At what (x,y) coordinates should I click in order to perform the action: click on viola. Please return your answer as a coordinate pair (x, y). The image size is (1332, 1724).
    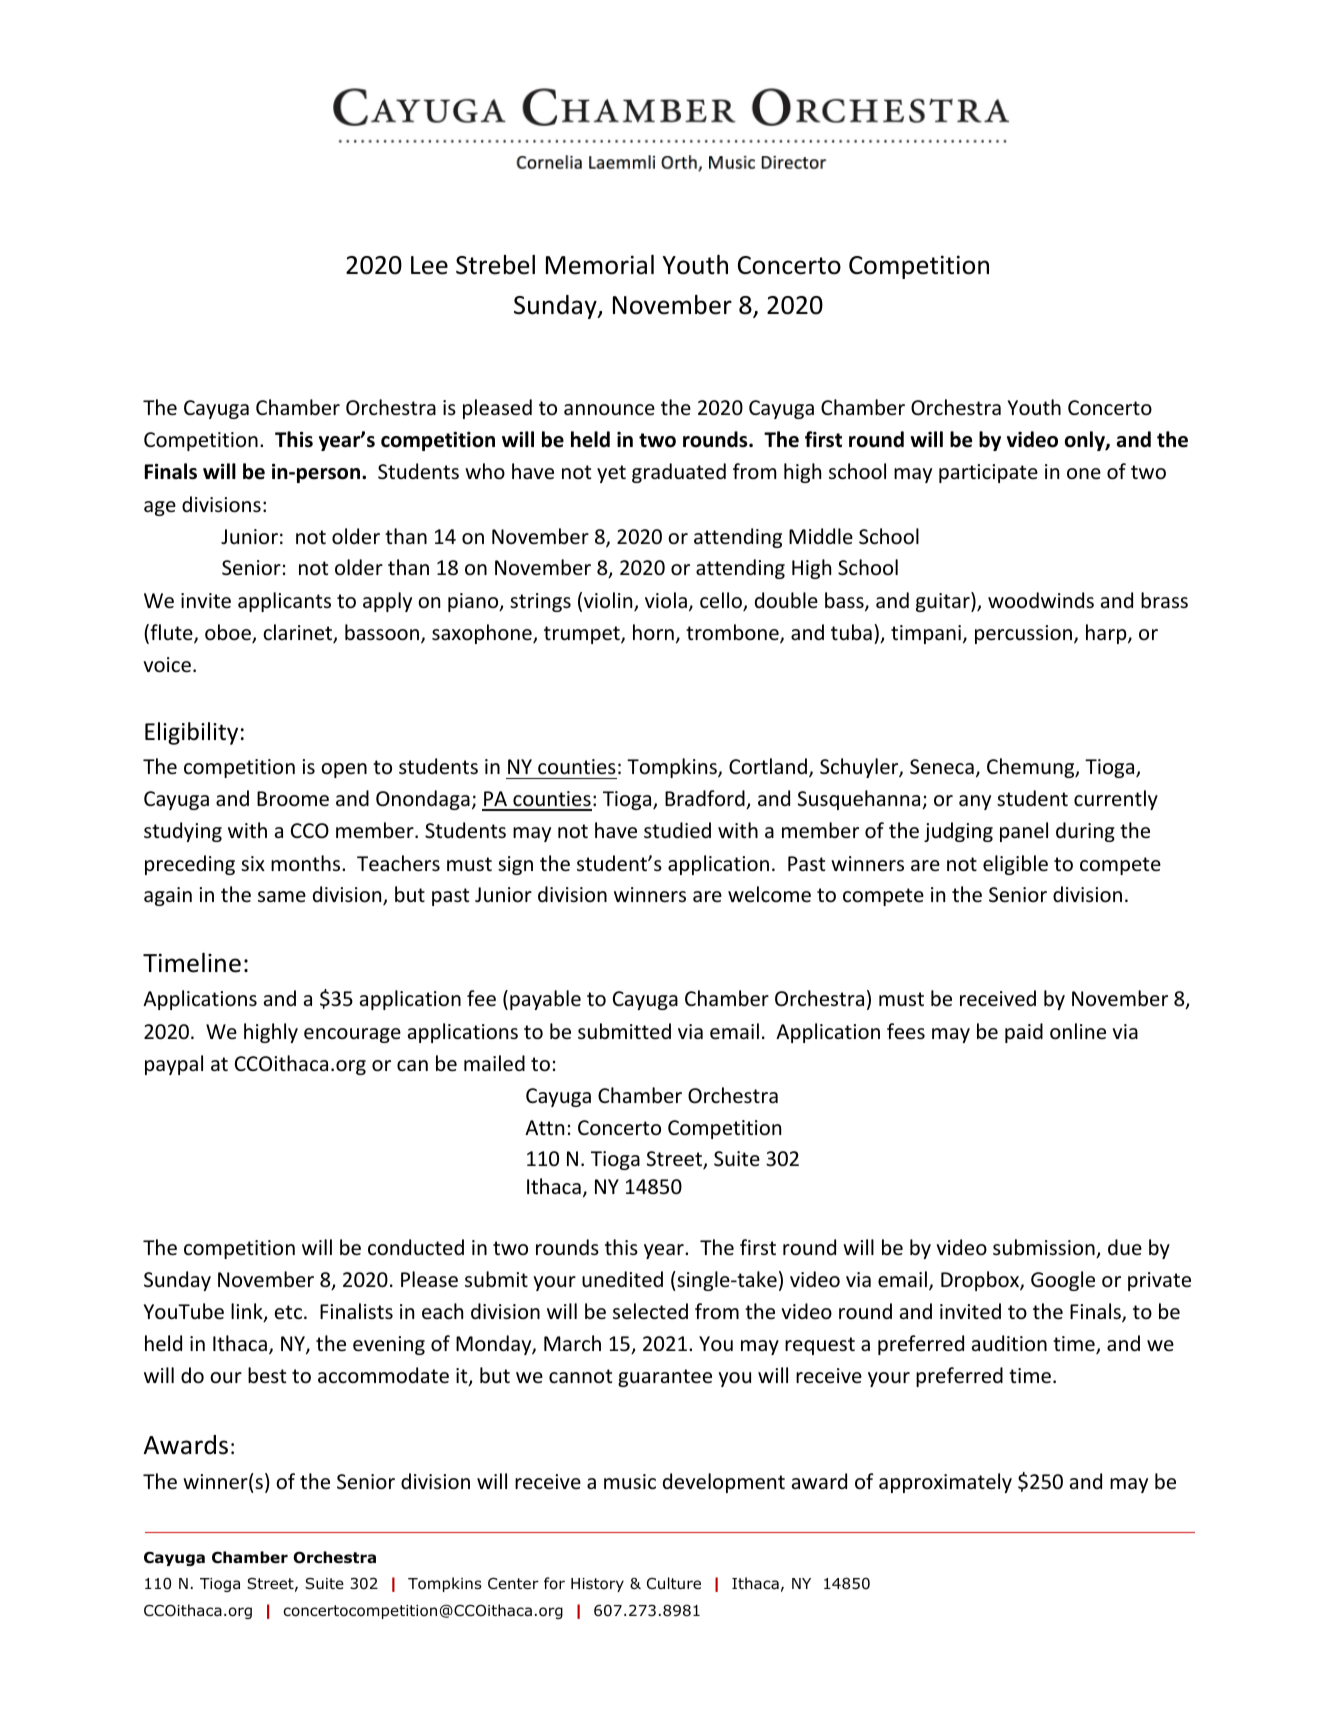
    Looking at the image, I should click on (666, 600).
